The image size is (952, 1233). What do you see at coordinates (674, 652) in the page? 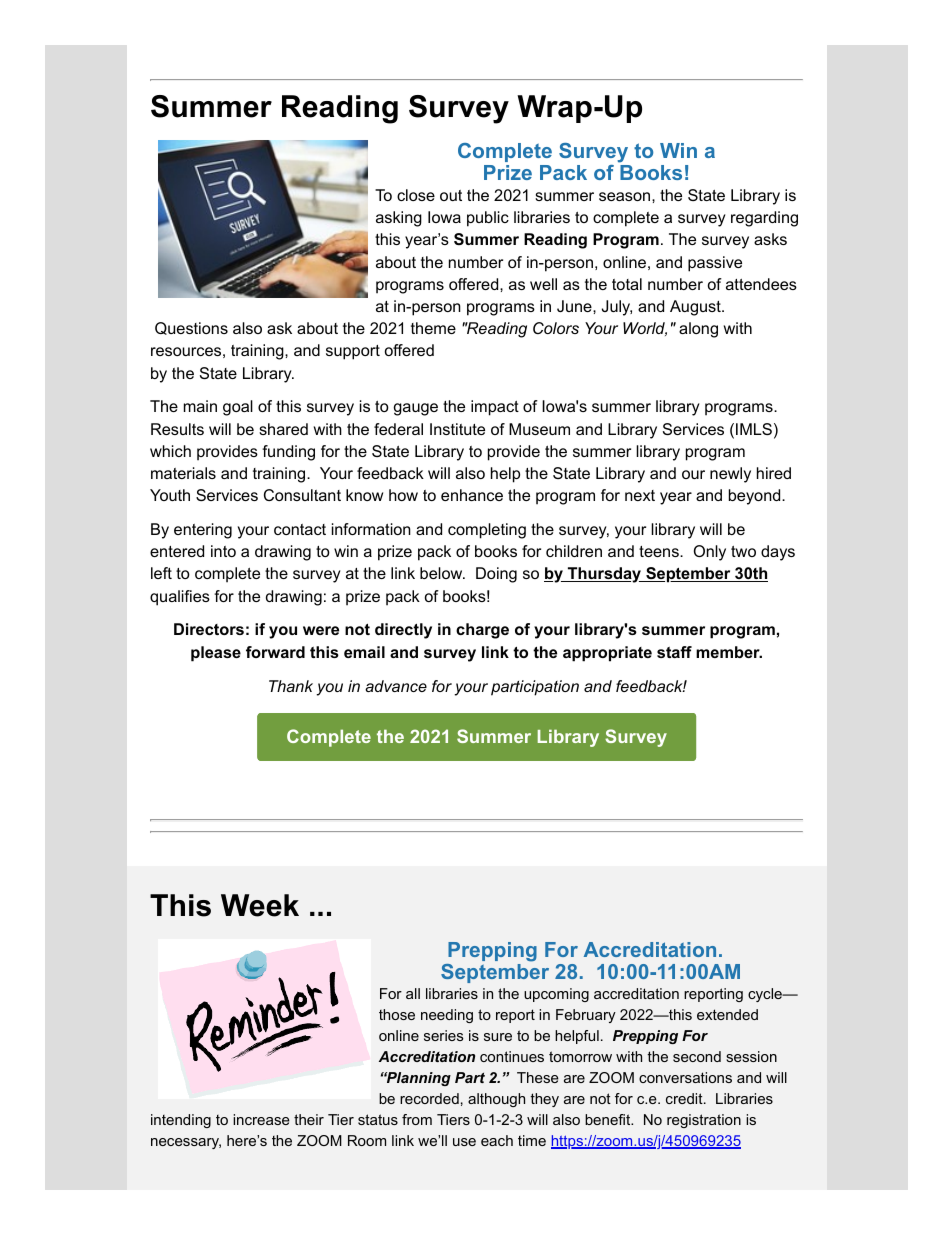
I see `staff` at bounding box center [674, 652].
